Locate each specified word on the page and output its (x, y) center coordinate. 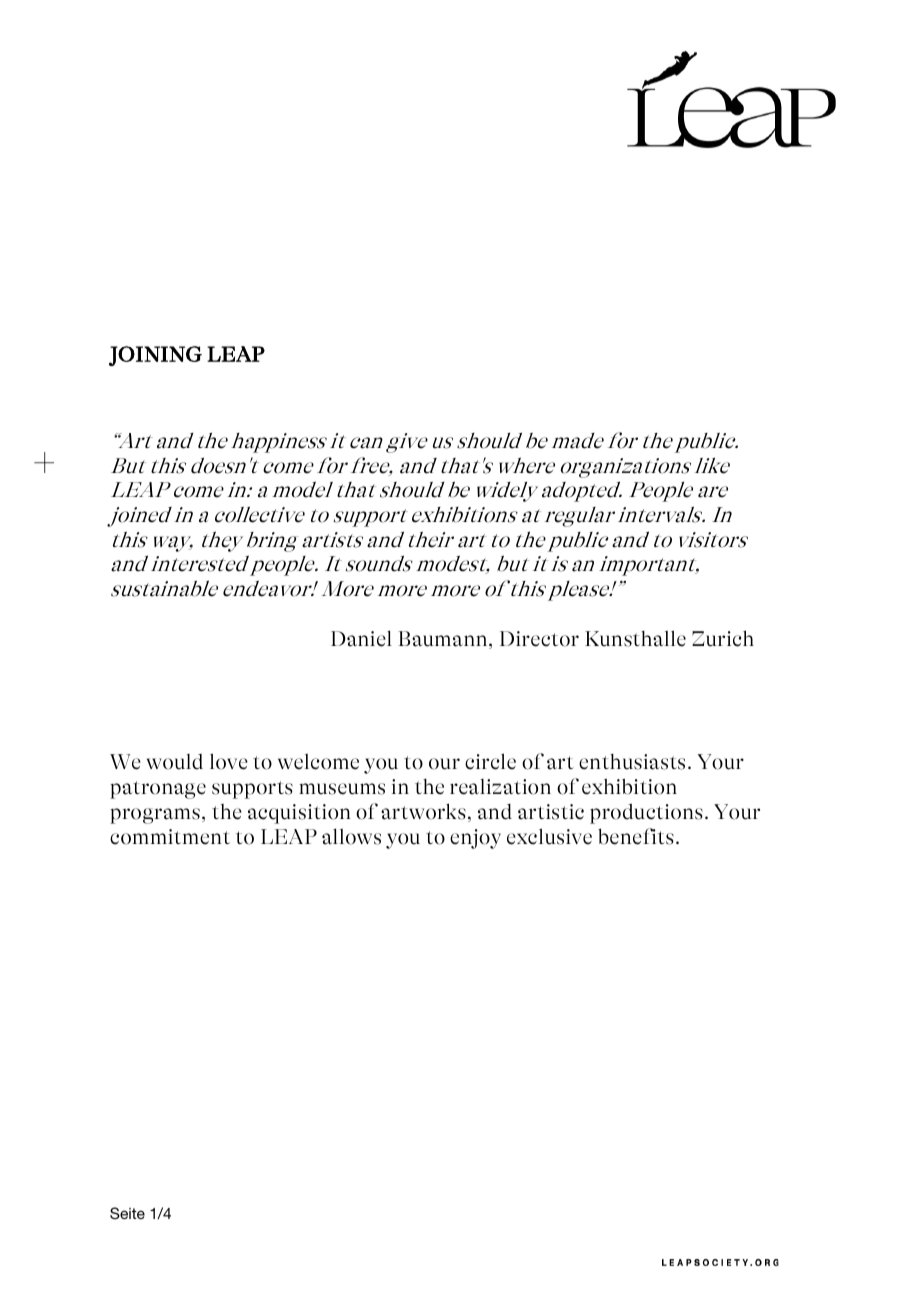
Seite (127, 1213)
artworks (423, 811)
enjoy (475, 839)
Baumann (444, 640)
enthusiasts (632, 762)
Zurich (723, 638)
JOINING (155, 356)
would (175, 762)
